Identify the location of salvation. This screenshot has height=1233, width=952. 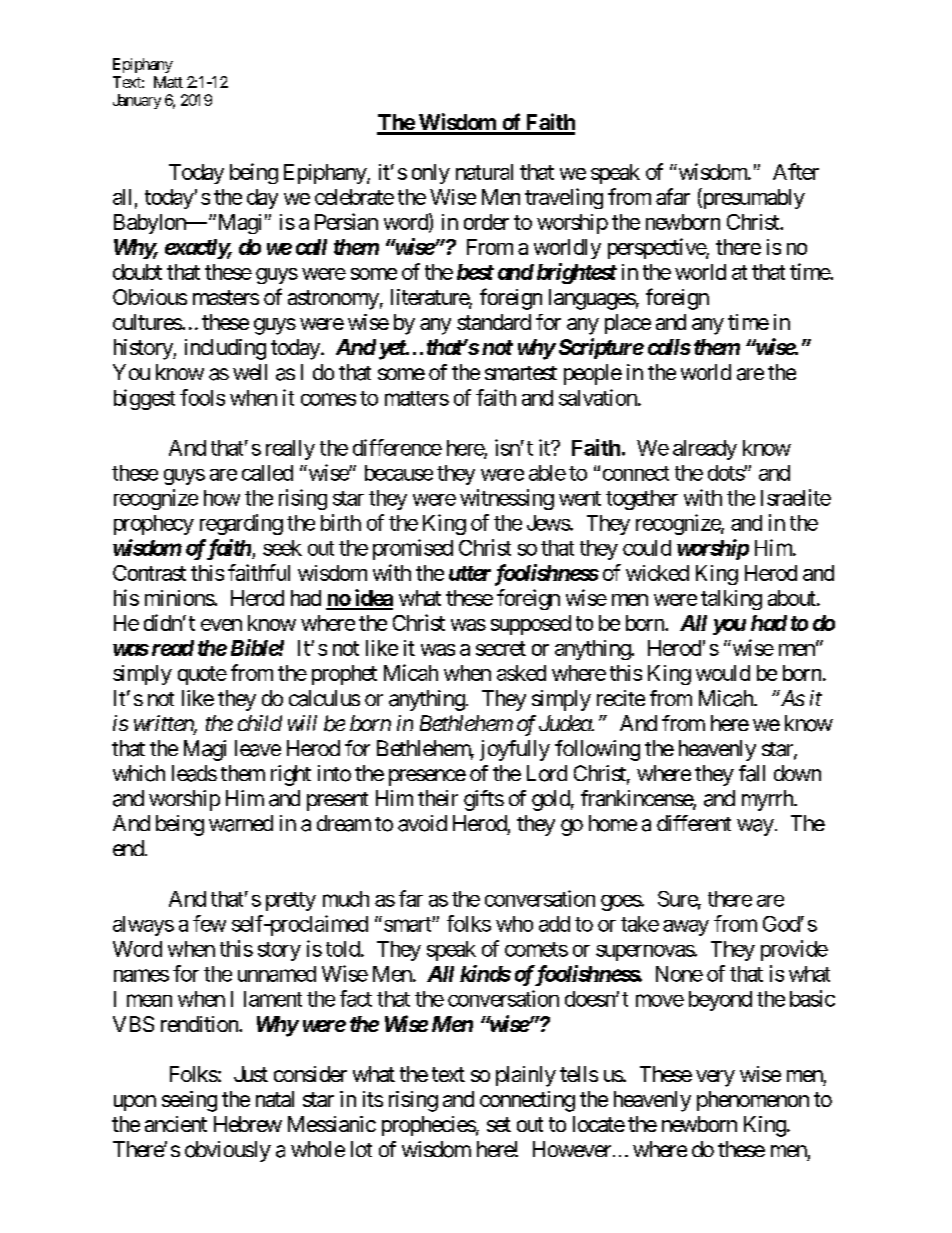
(599, 397).
